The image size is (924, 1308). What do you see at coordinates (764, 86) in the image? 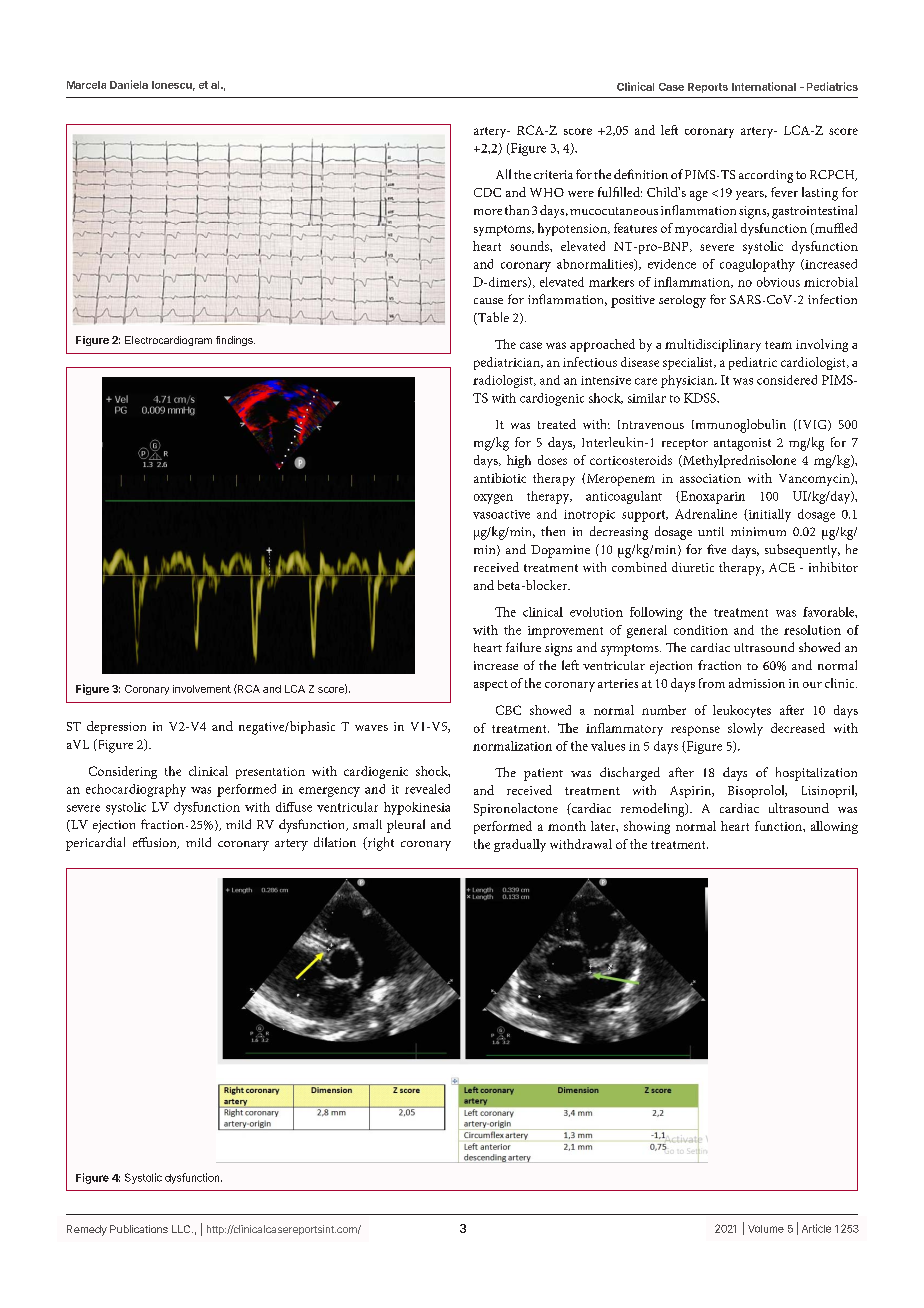
I see `International` at bounding box center [764, 86].
